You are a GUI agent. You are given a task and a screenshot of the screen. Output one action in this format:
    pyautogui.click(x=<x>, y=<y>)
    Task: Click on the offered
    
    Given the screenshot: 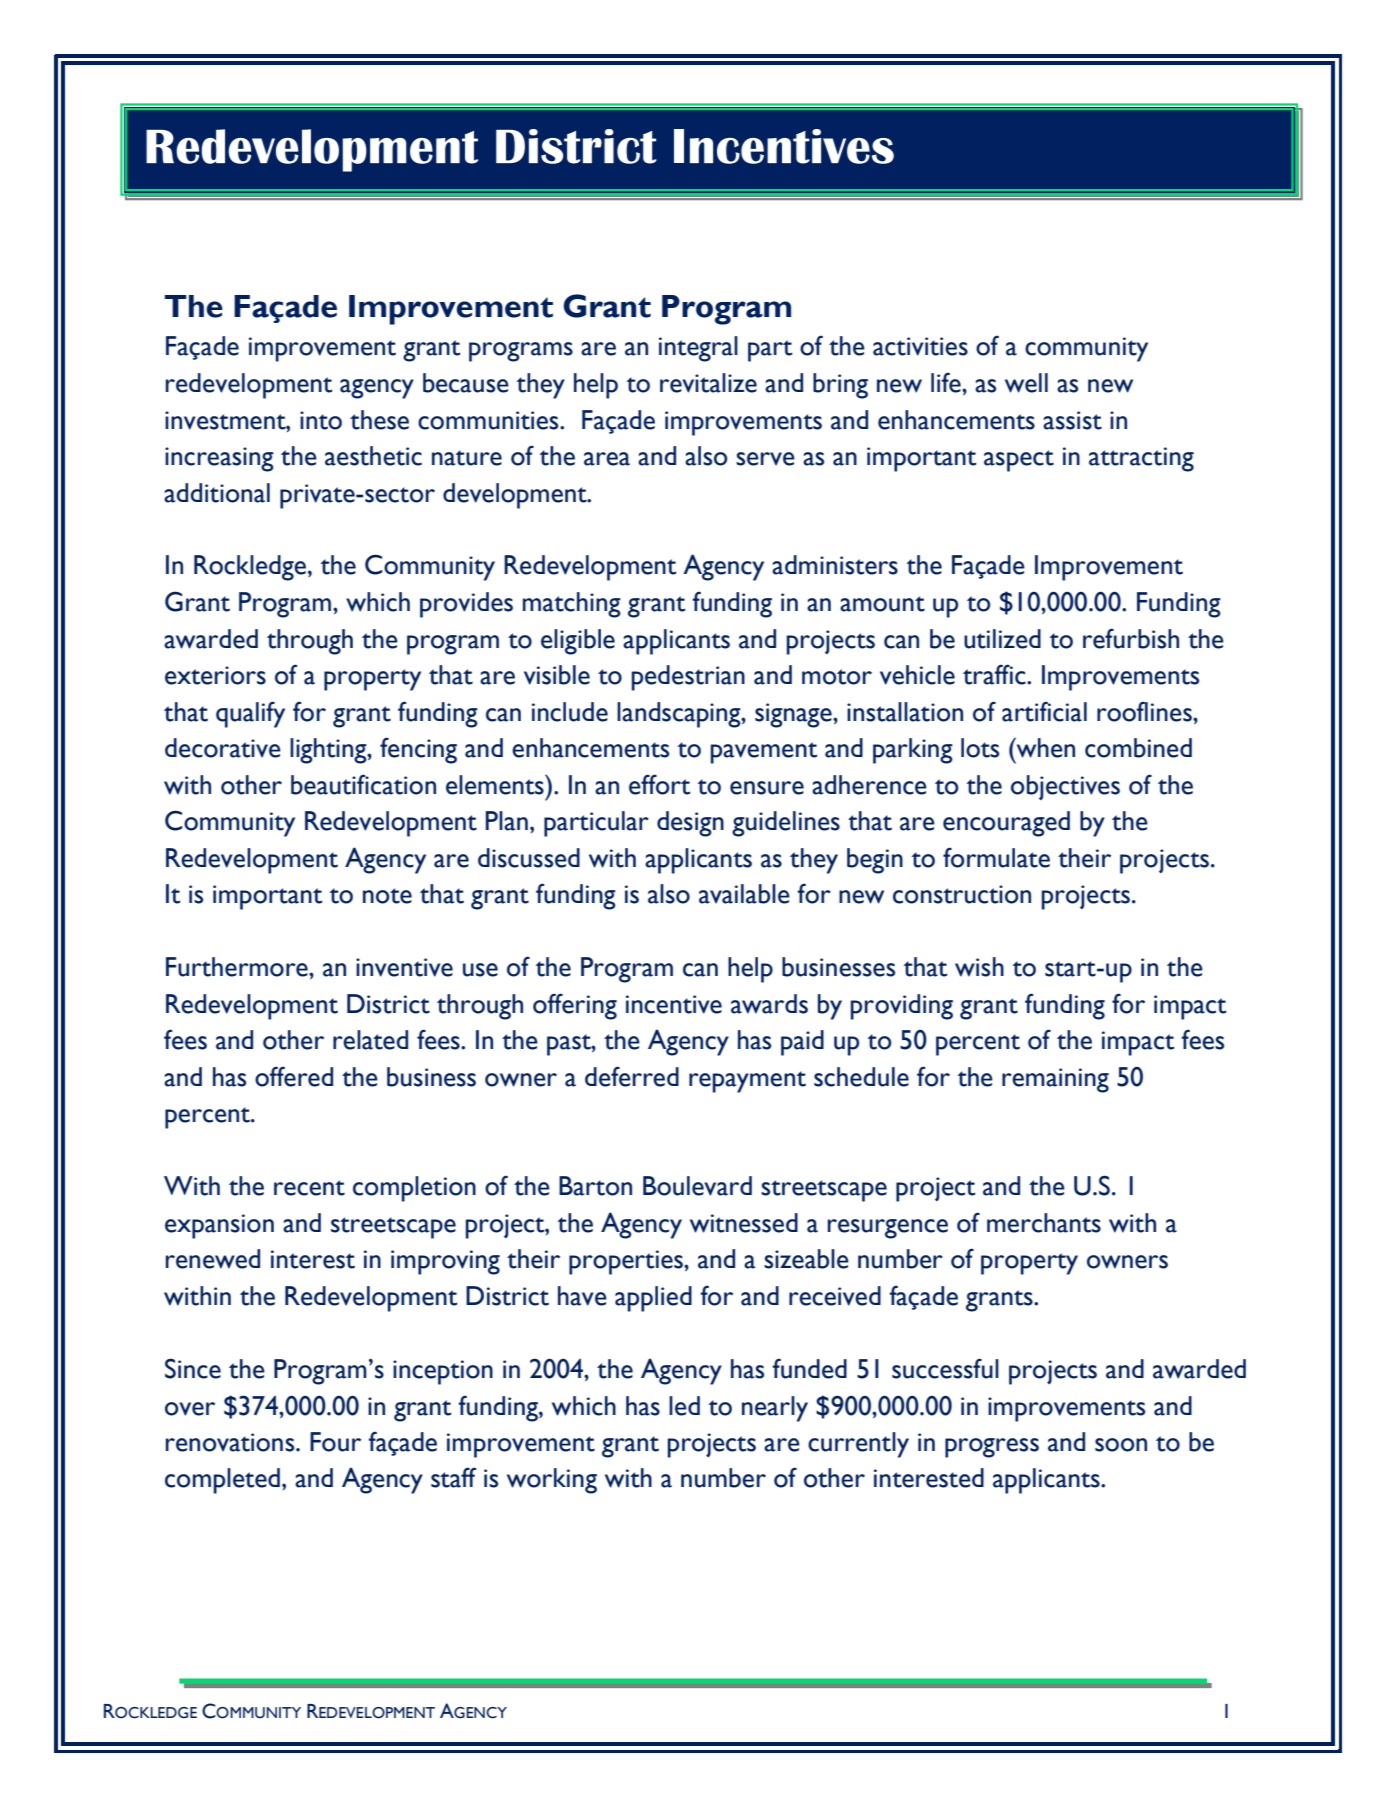 What is the action you would take?
    pyautogui.click(x=294, y=1076)
